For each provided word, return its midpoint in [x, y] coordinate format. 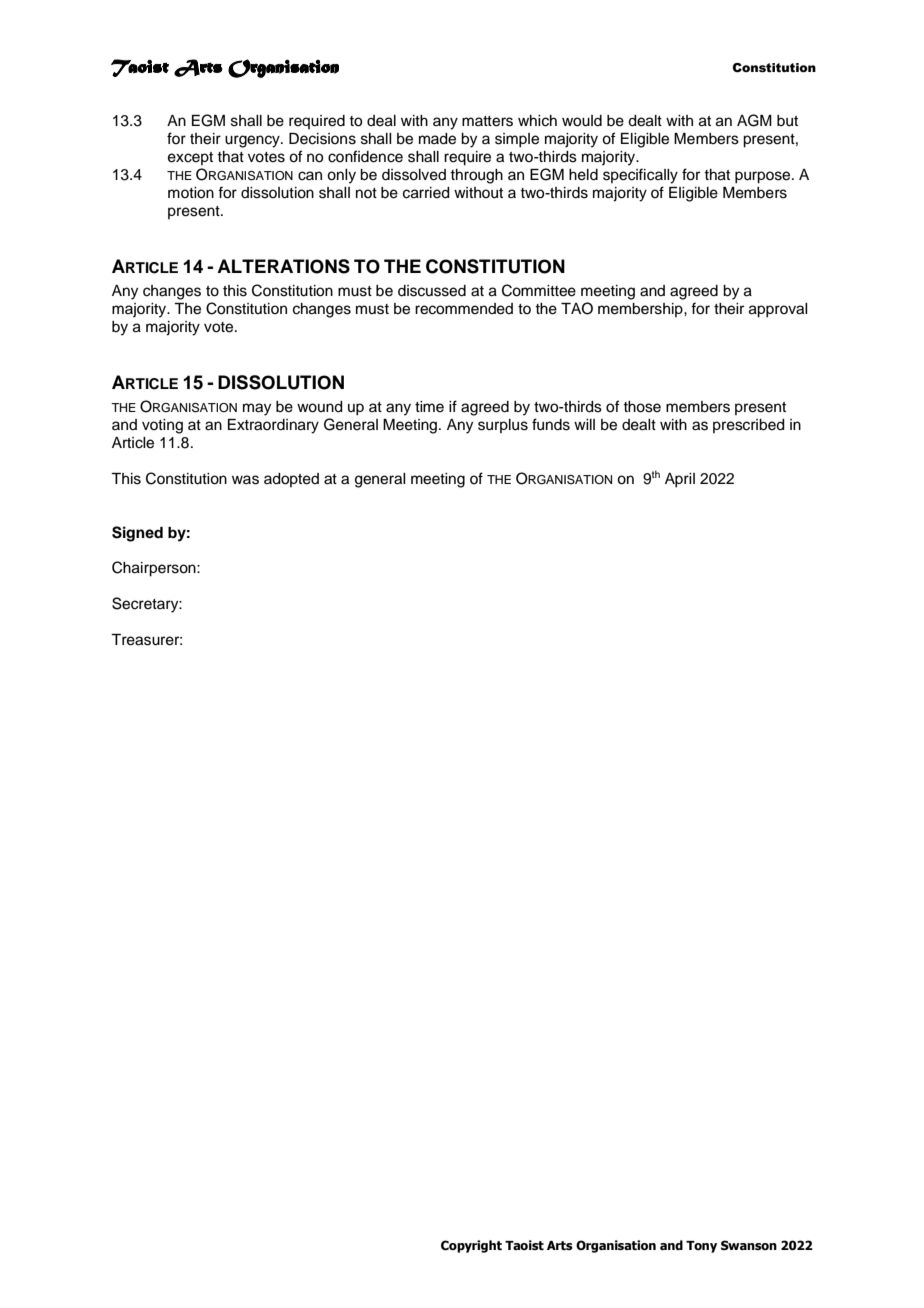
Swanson [749, 1245]
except [190, 158]
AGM [754, 120]
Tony [701, 1247]
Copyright [471, 1246]
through [476, 176]
